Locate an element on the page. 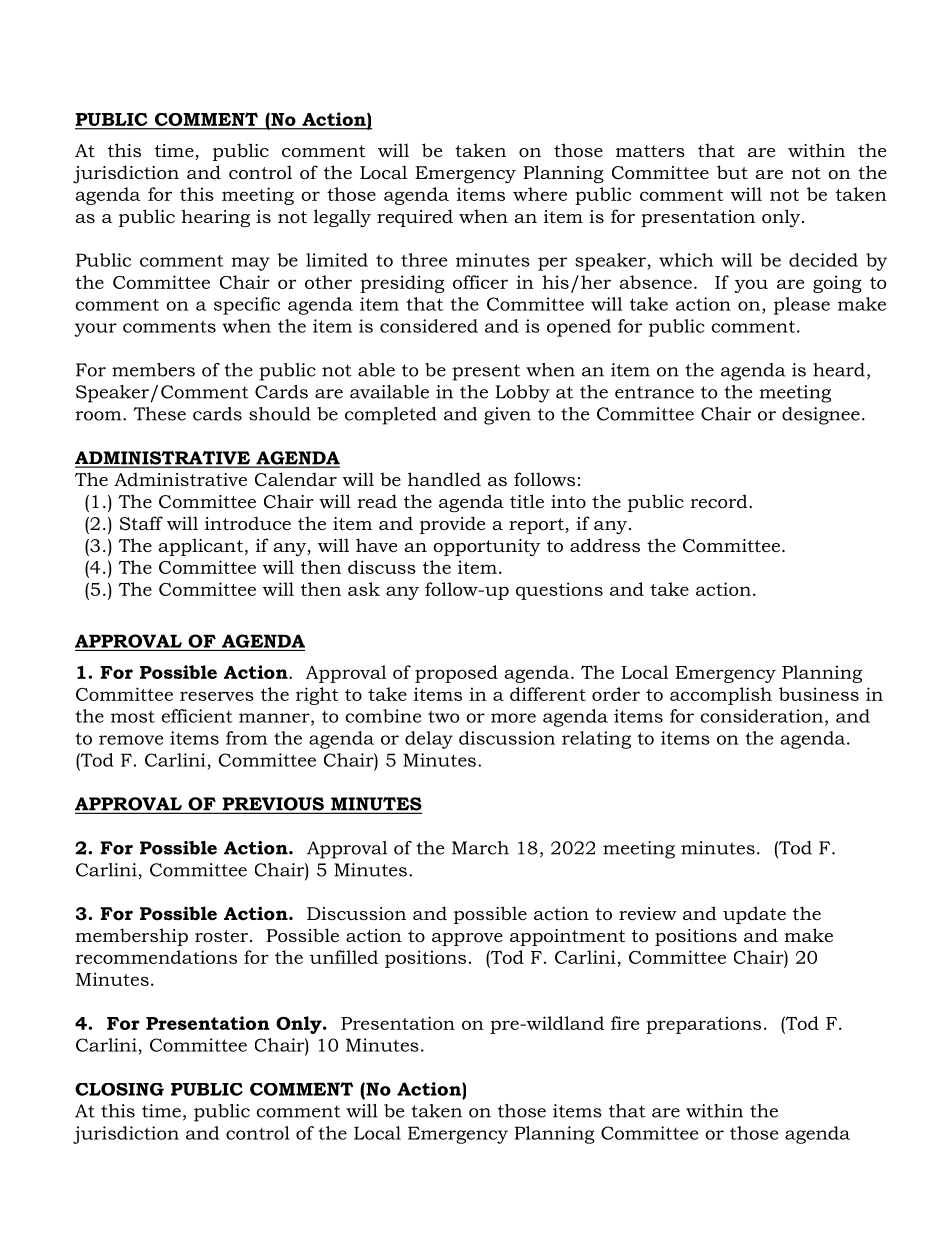  record is located at coordinates (720, 501).
